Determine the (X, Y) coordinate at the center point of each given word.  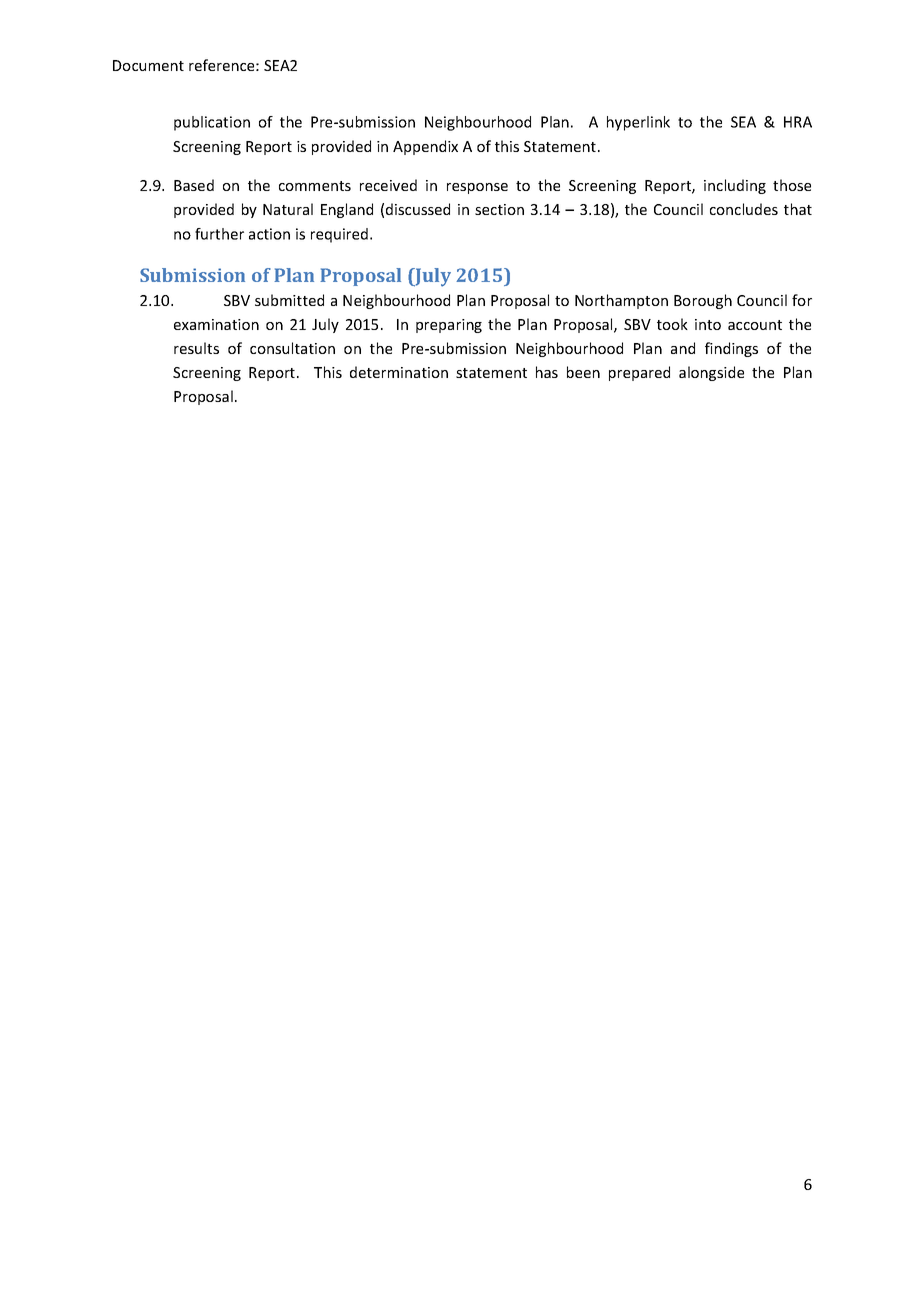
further (219, 234)
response (477, 188)
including (735, 186)
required (339, 235)
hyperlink (638, 123)
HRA (798, 122)
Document (148, 65)
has (547, 372)
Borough (703, 301)
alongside (711, 373)
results (196, 348)
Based (194, 185)
